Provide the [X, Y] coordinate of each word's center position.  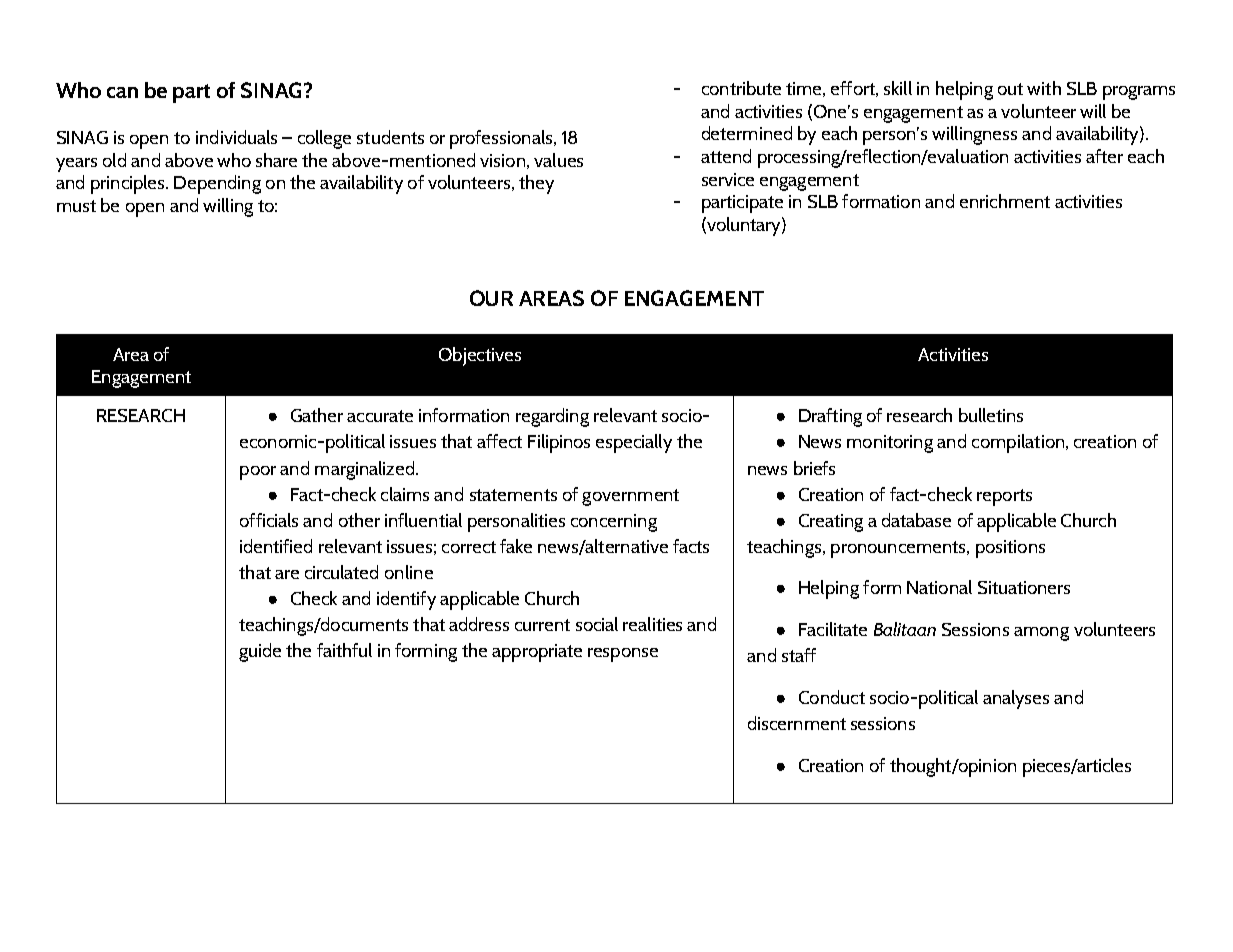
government [630, 497]
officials [269, 520]
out [1010, 89]
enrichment [1005, 201]
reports [1004, 497]
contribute [741, 88]
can [122, 92]
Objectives [480, 356]
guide [260, 652]
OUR [491, 298]
